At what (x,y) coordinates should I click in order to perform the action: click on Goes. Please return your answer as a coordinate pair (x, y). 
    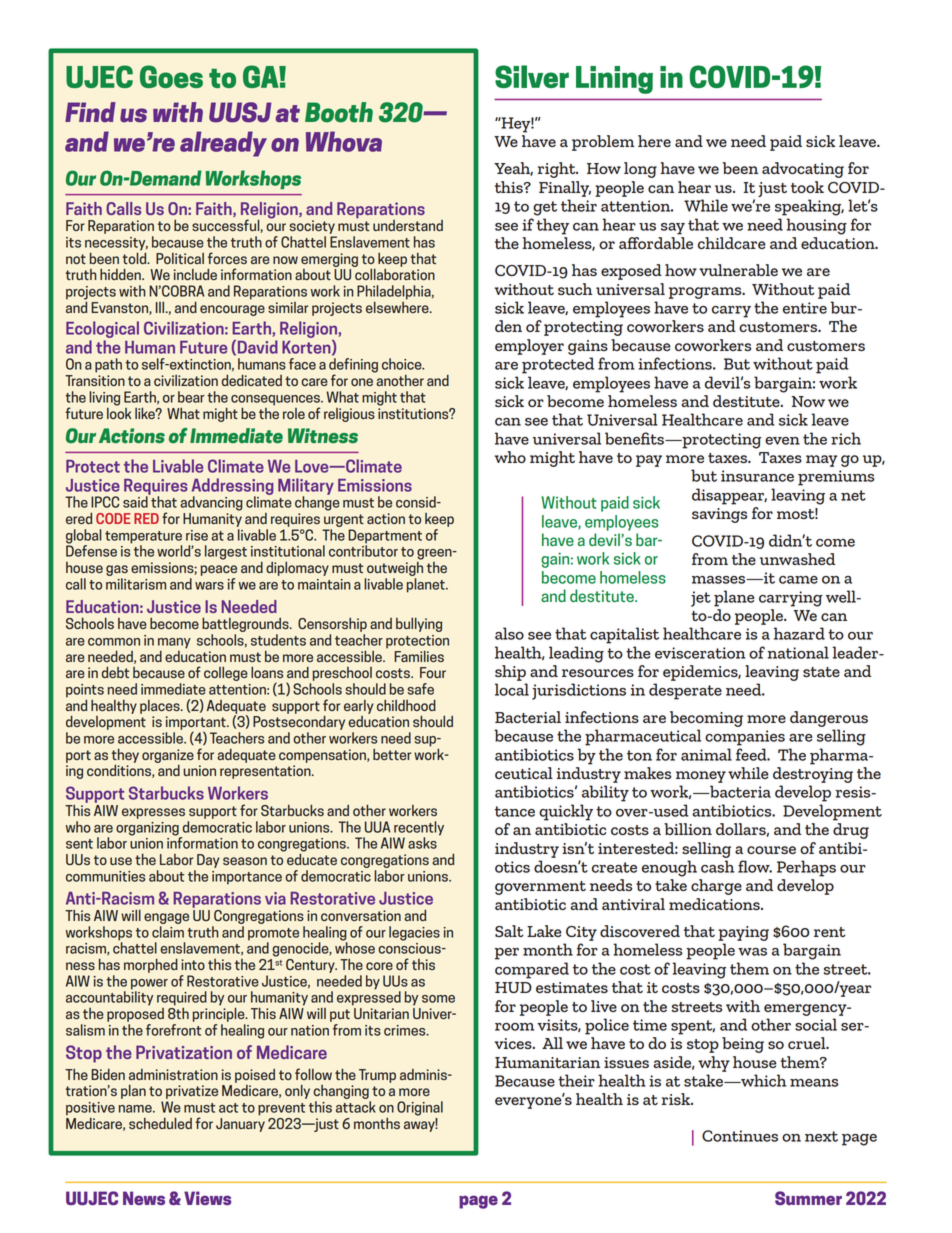
    Looking at the image, I should click on (171, 76).
